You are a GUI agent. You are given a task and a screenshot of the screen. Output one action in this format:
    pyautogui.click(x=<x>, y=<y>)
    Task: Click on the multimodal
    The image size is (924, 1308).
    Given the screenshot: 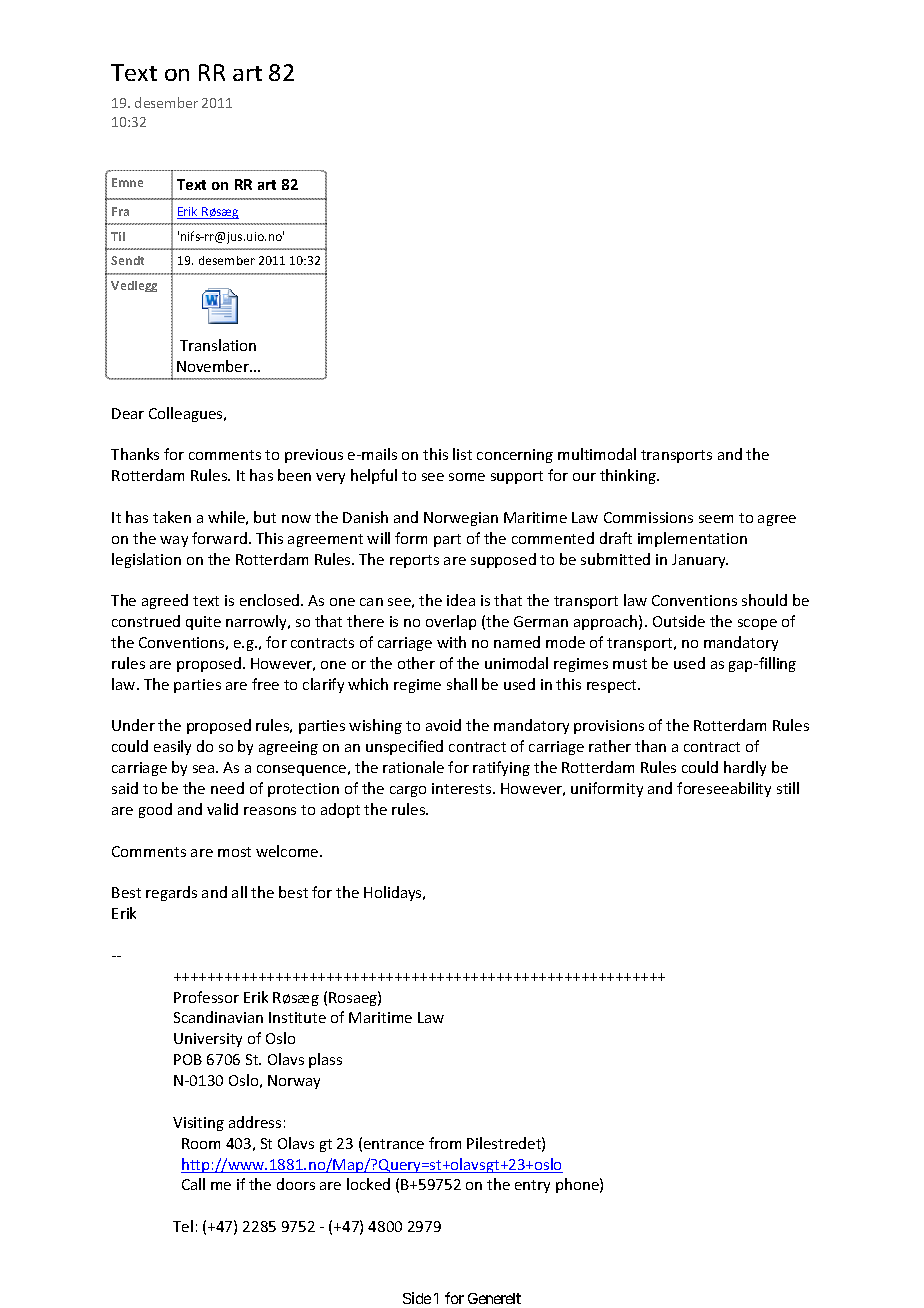 What is the action you would take?
    pyautogui.click(x=597, y=454)
